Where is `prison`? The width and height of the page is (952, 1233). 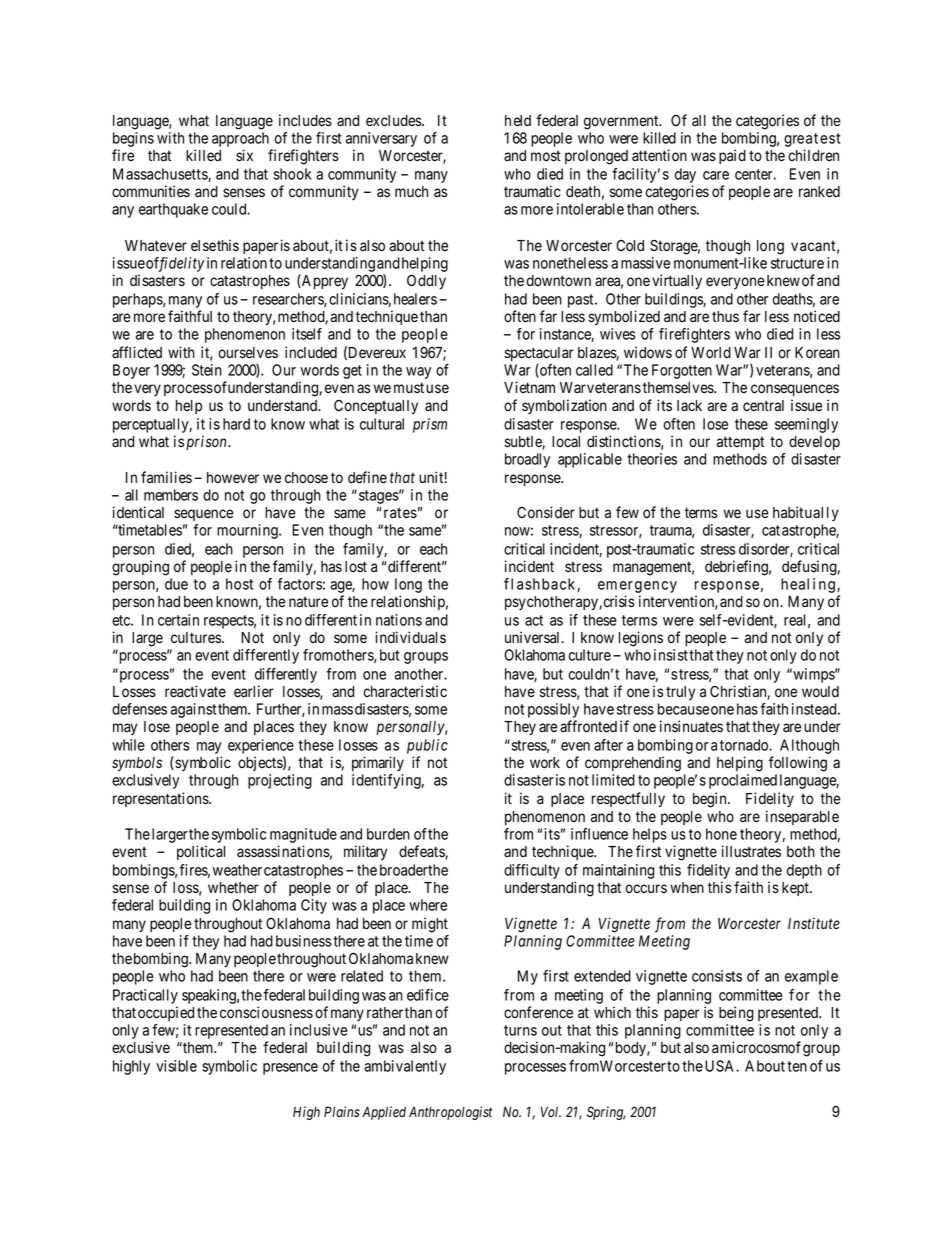
prison is located at coordinates (207, 442).
